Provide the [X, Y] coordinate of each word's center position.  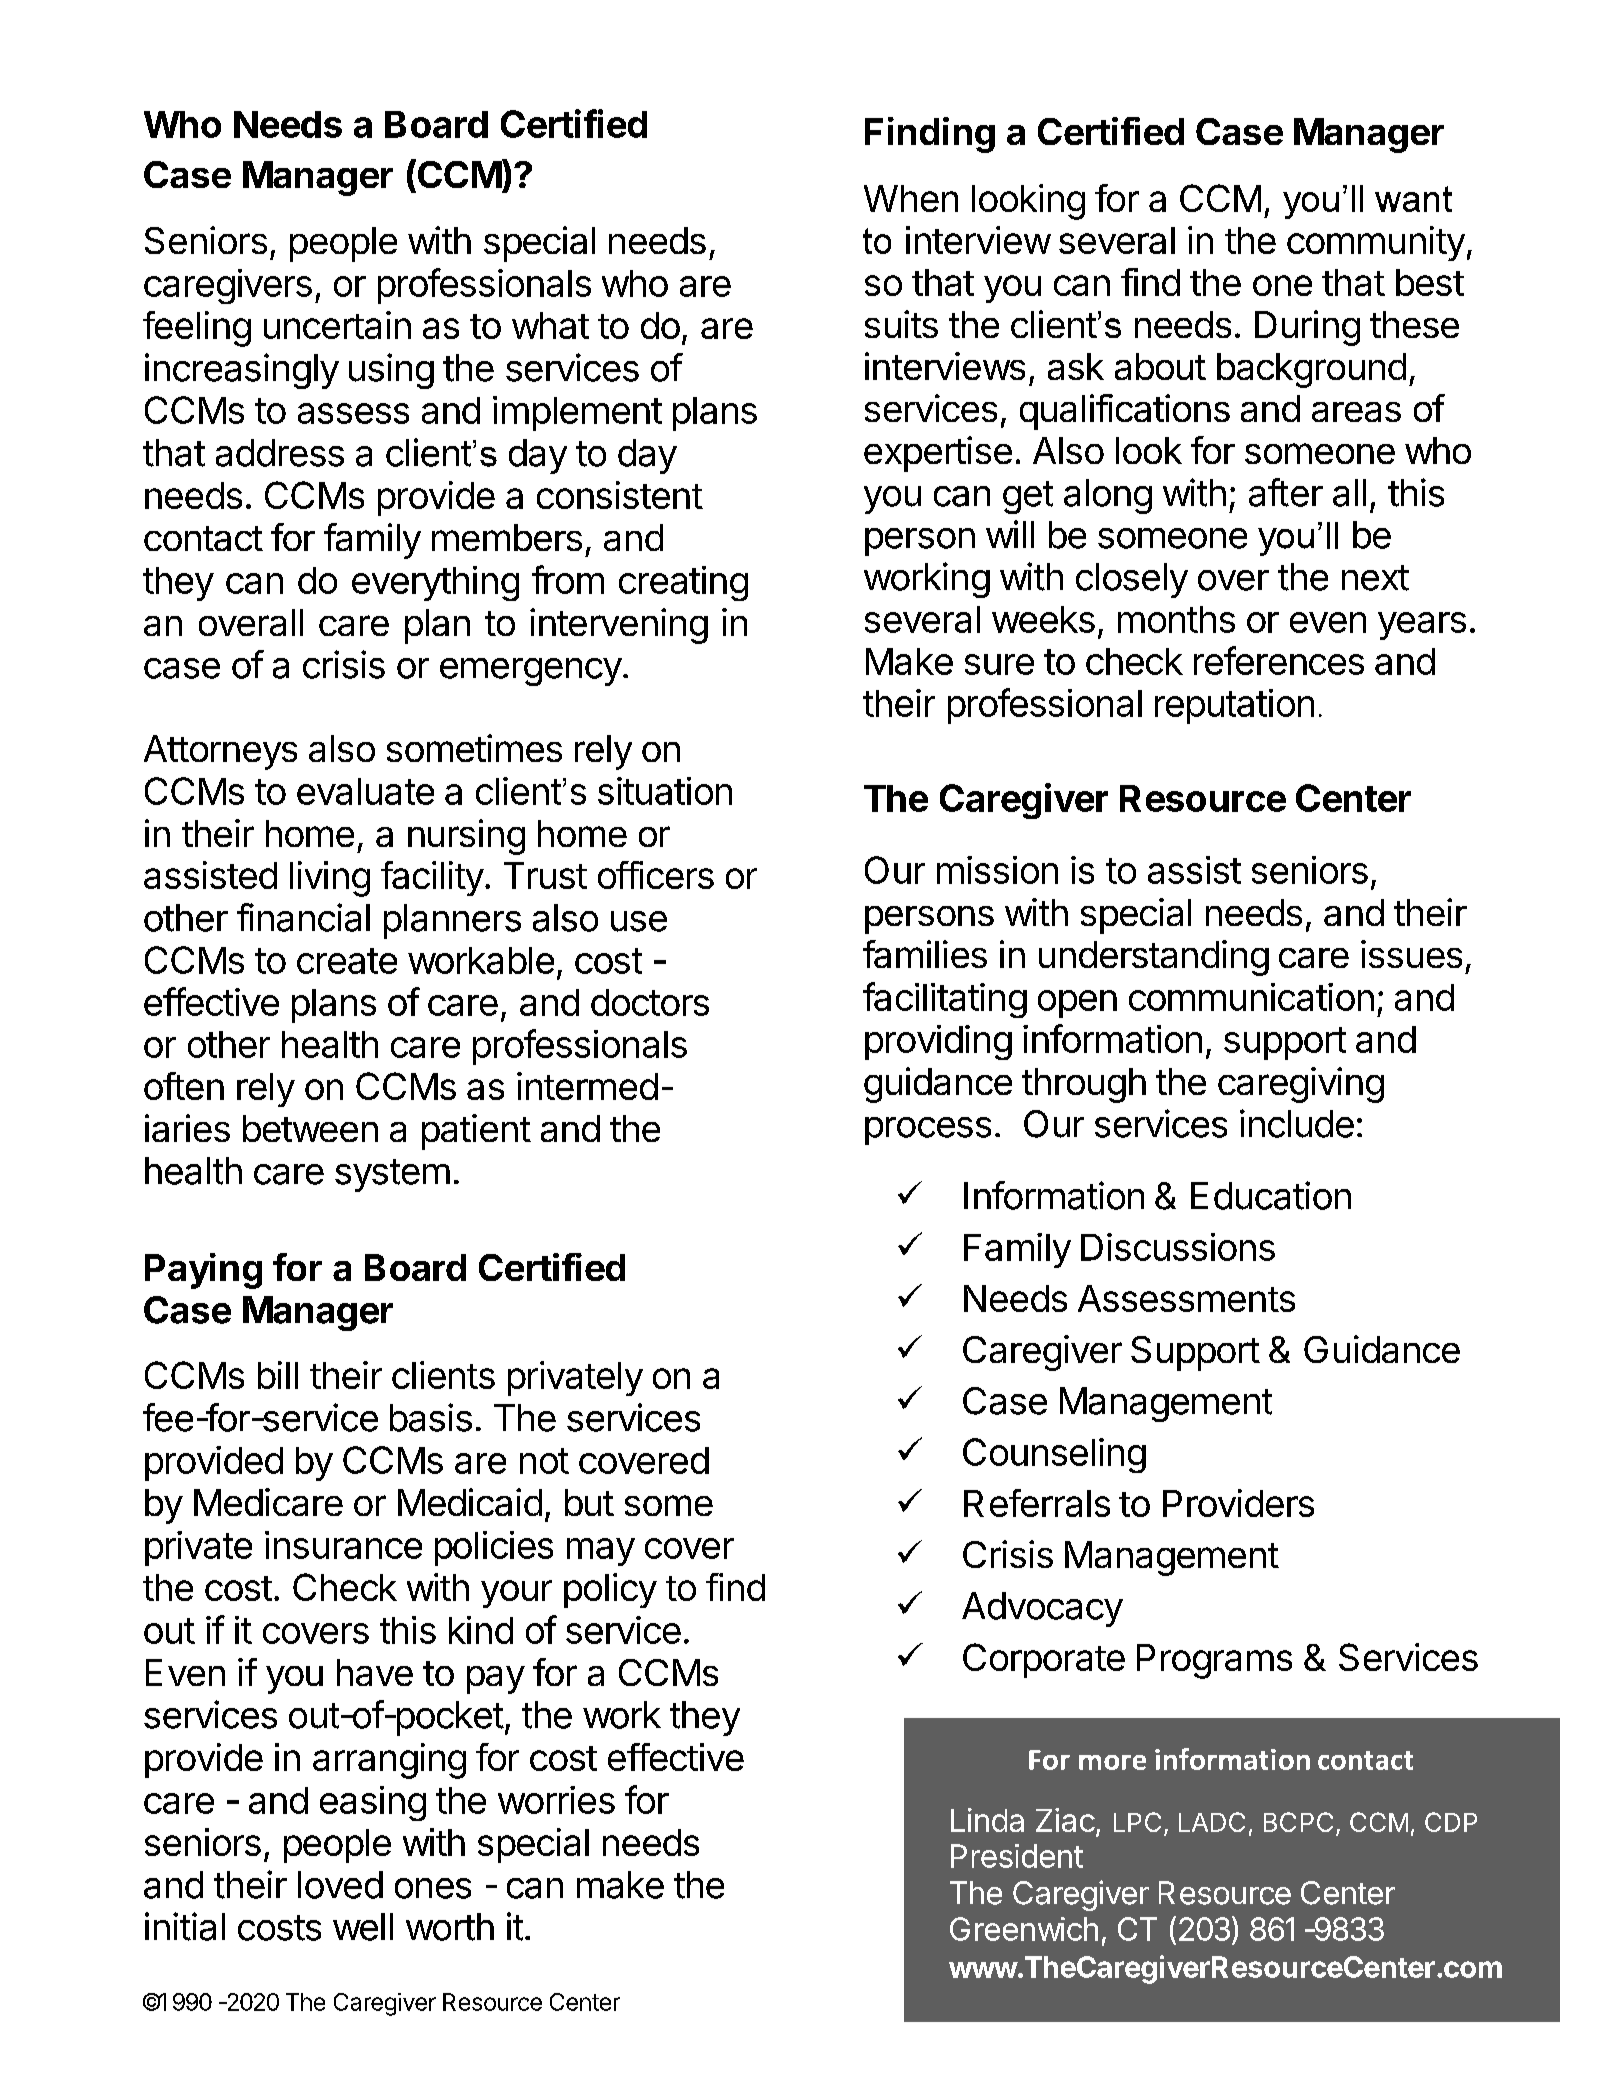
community [1376, 243]
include [1297, 1123]
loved [340, 1885]
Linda [987, 1820]
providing [938, 1042]
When [911, 198]
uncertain [337, 325]
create [347, 961]
